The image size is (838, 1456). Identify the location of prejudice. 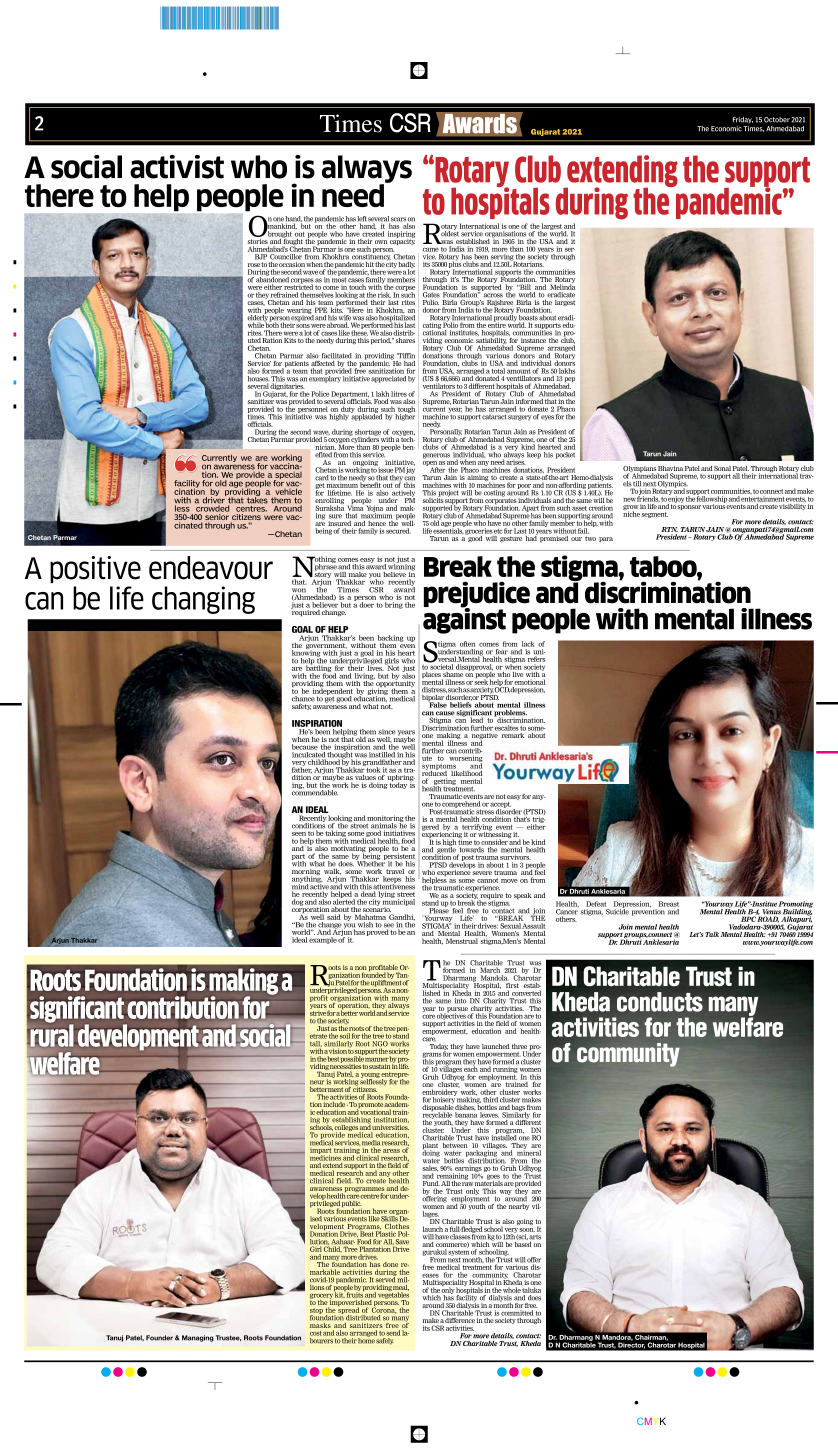
(477, 595).
